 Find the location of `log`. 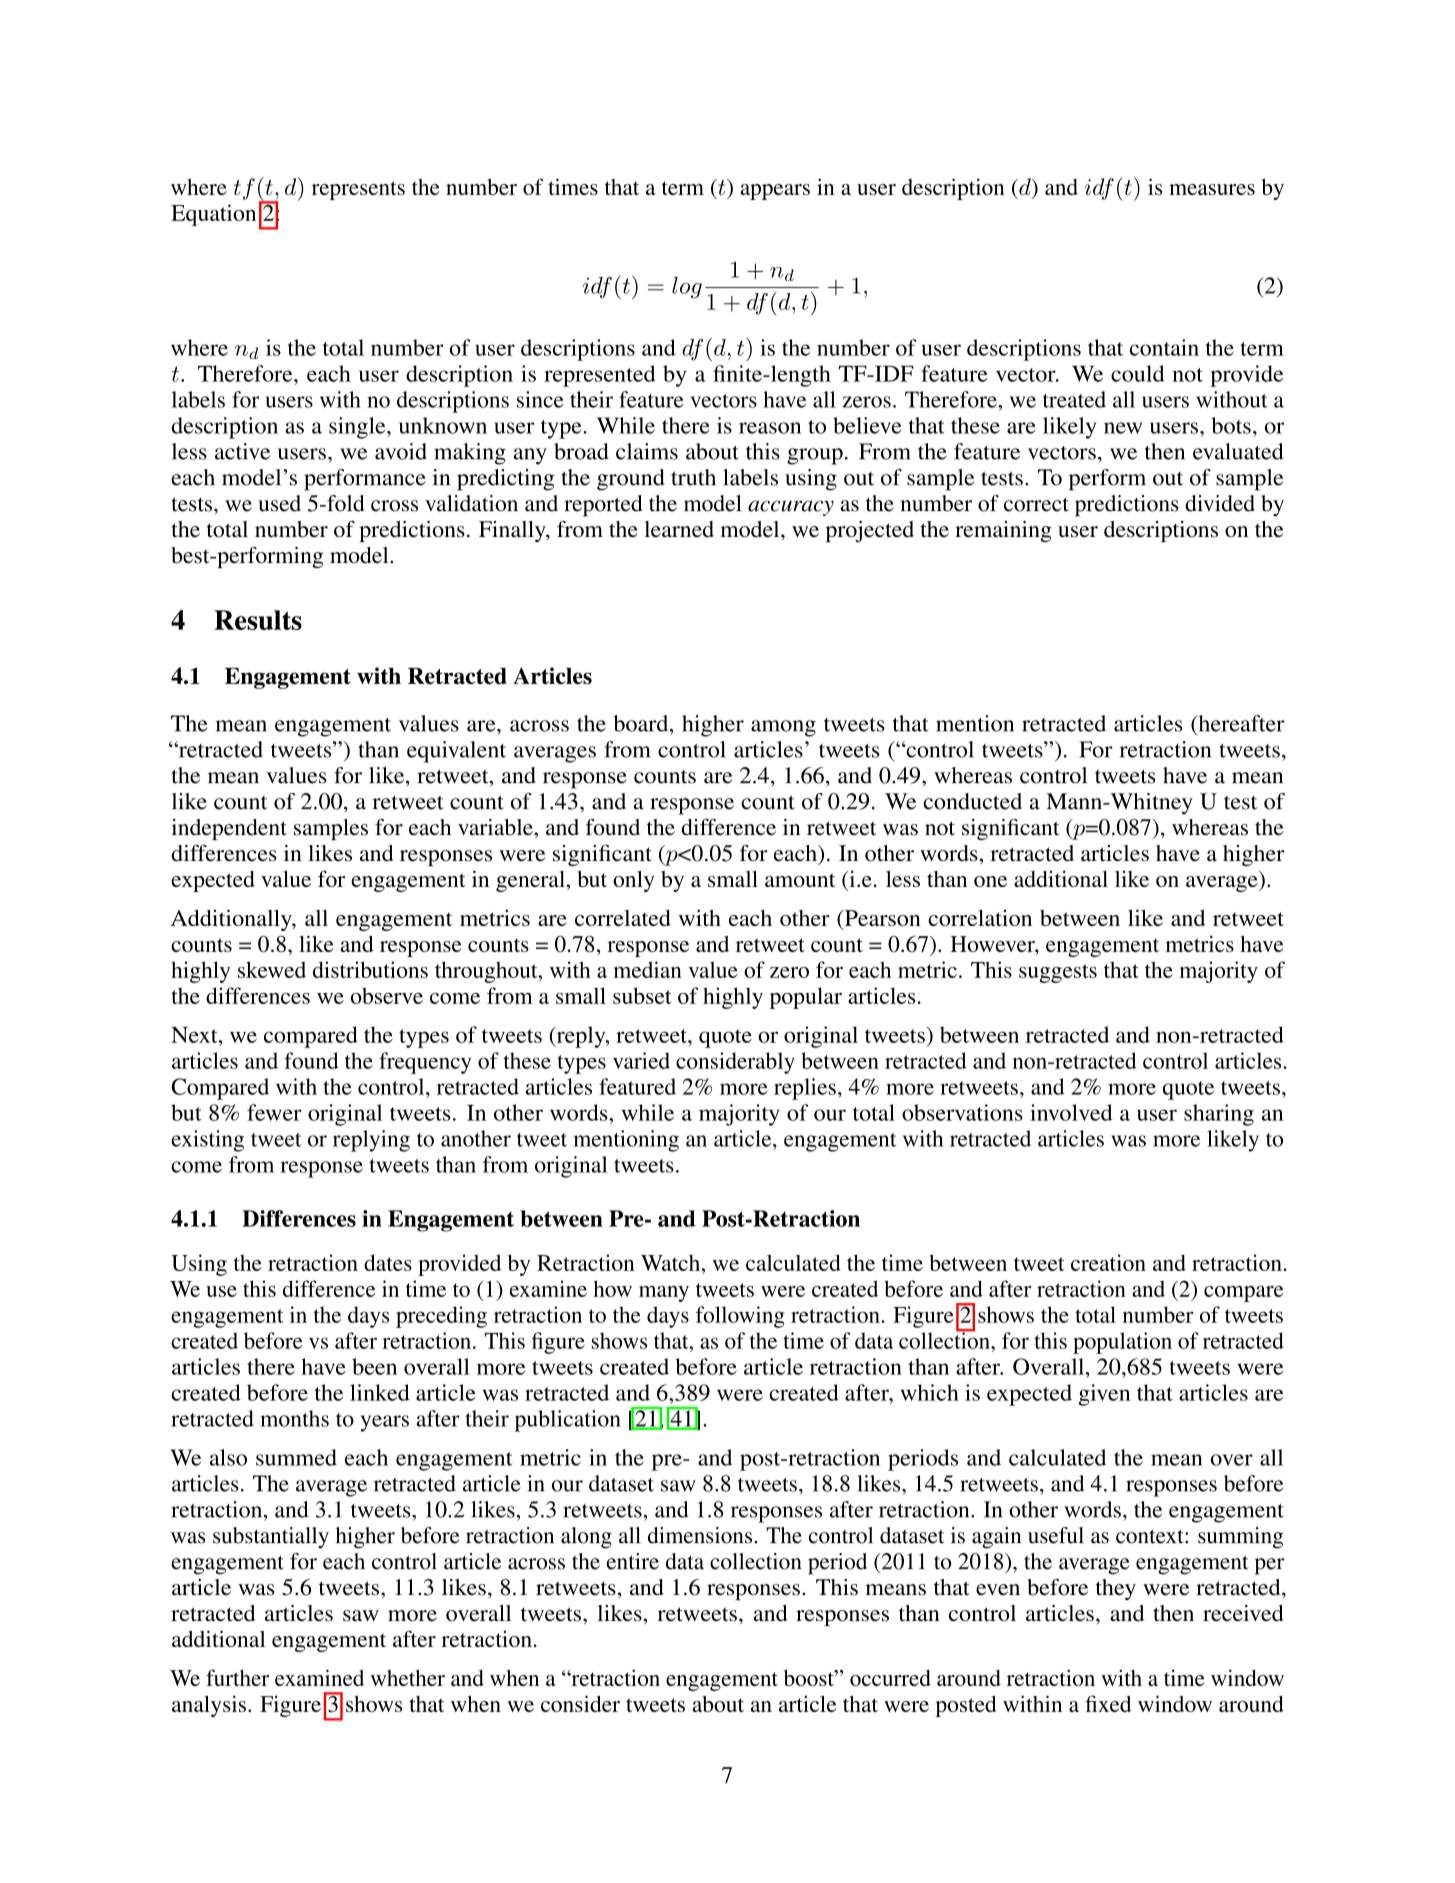

log is located at coordinates (687, 288).
